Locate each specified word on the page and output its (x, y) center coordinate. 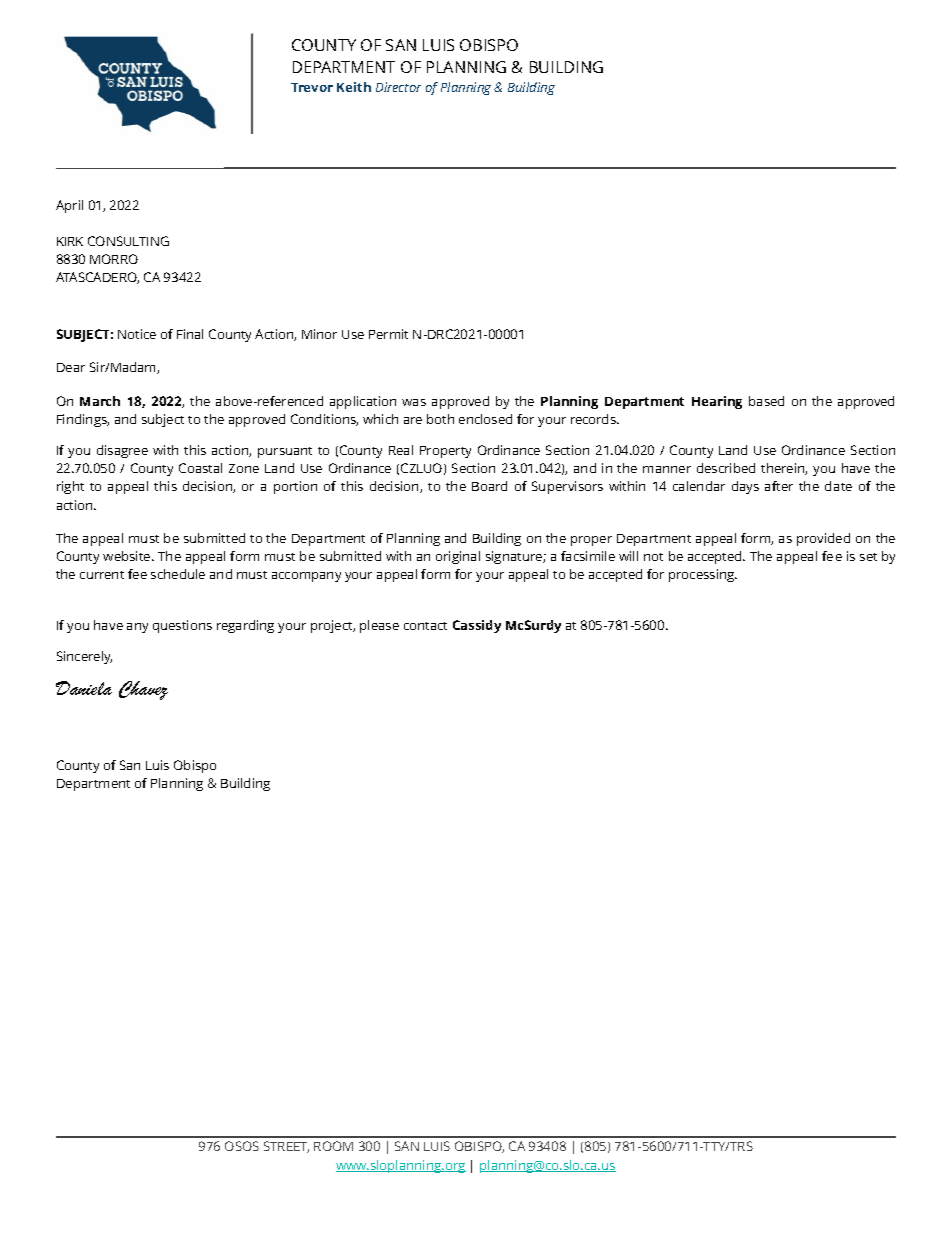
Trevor (312, 87)
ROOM (333, 1146)
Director (398, 87)
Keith (354, 87)
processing (703, 575)
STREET (286, 1147)
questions (182, 626)
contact (425, 626)
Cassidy (477, 626)
